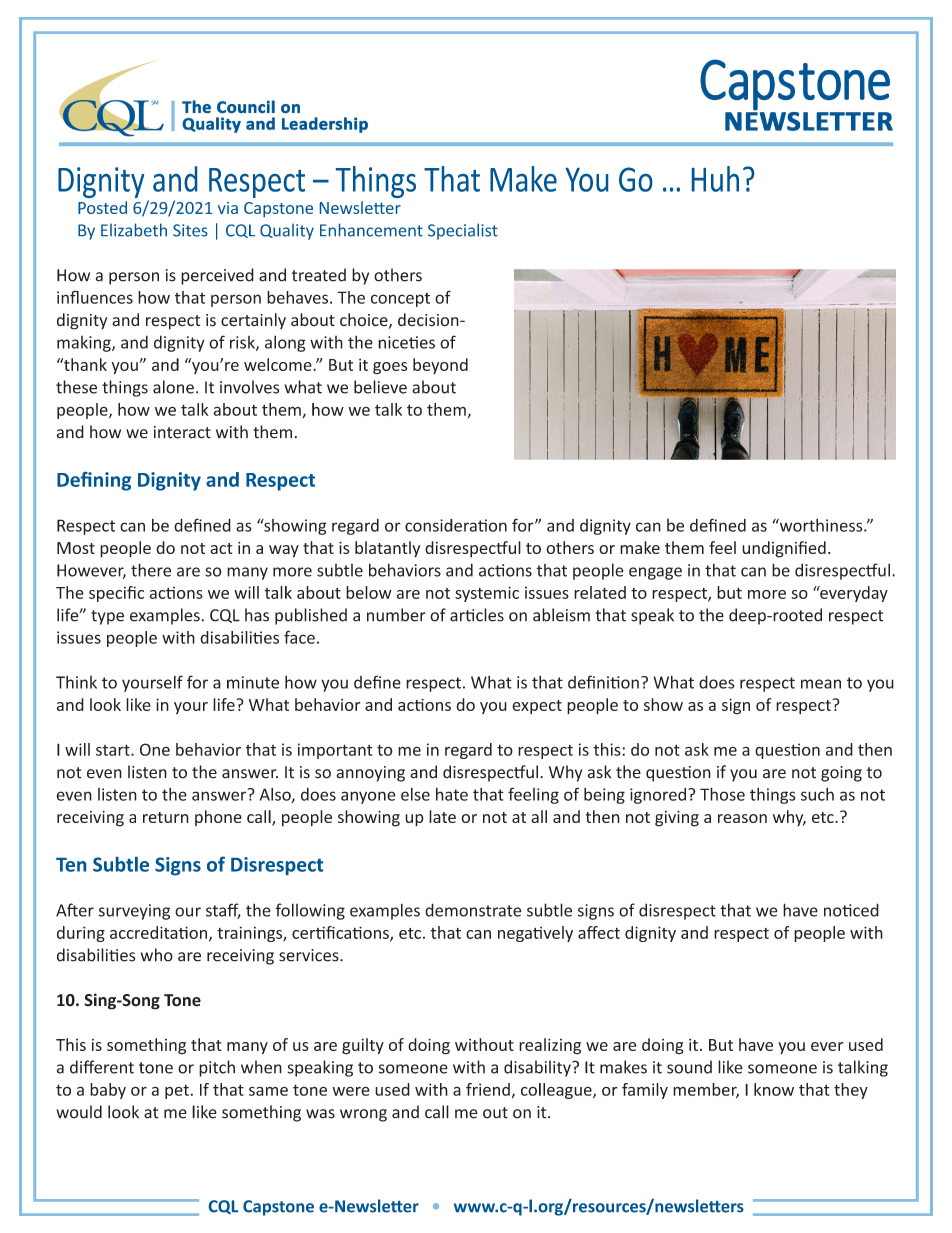 The width and height of the image is (952, 1233). Describe the element at coordinates (463, 231) in the image. I see `Specialist` at that location.
